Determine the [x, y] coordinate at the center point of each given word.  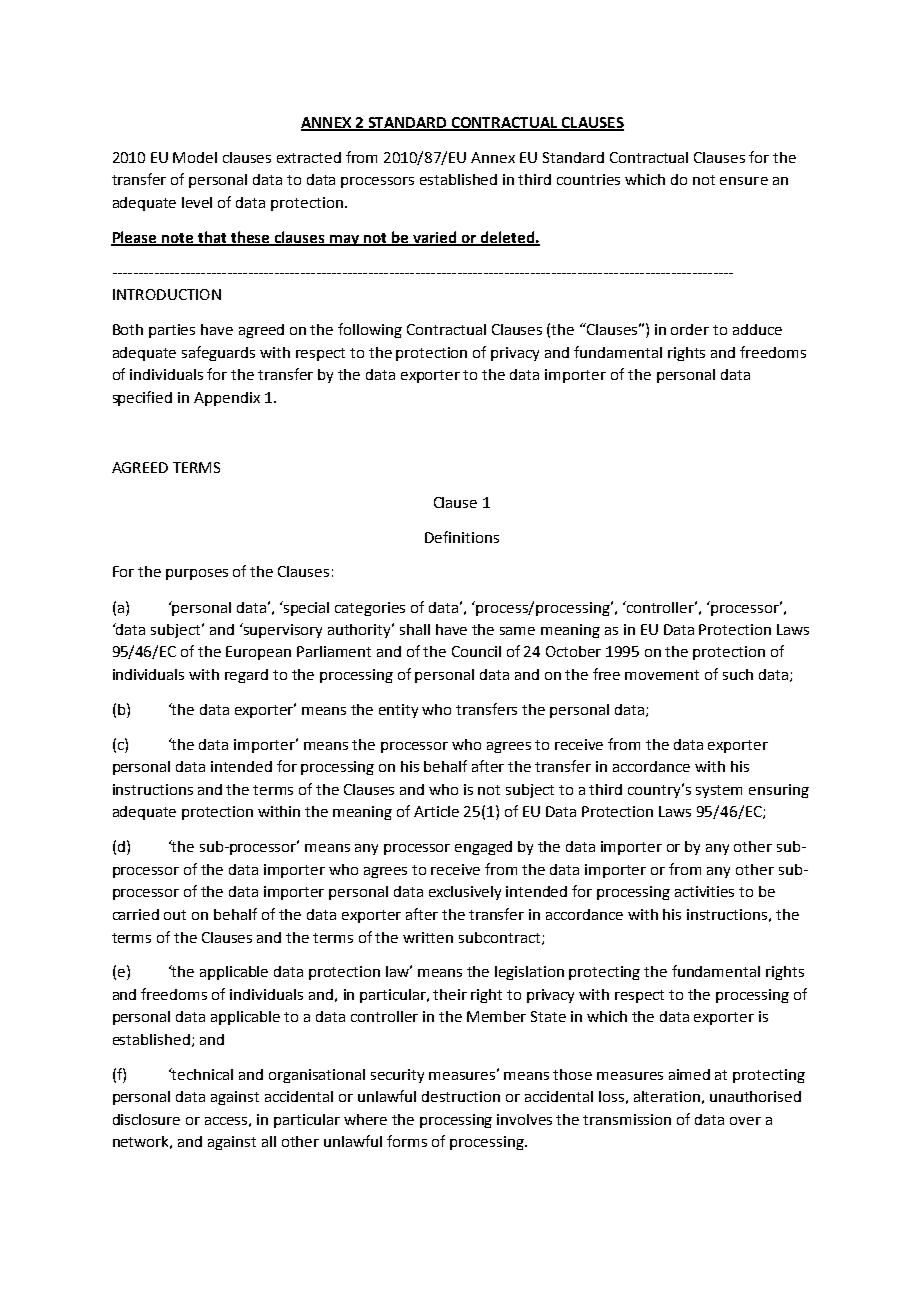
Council [476, 651]
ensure [744, 181]
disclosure [146, 1119]
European [258, 653]
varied [435, 238]
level [197, 202]
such [738, 674]
